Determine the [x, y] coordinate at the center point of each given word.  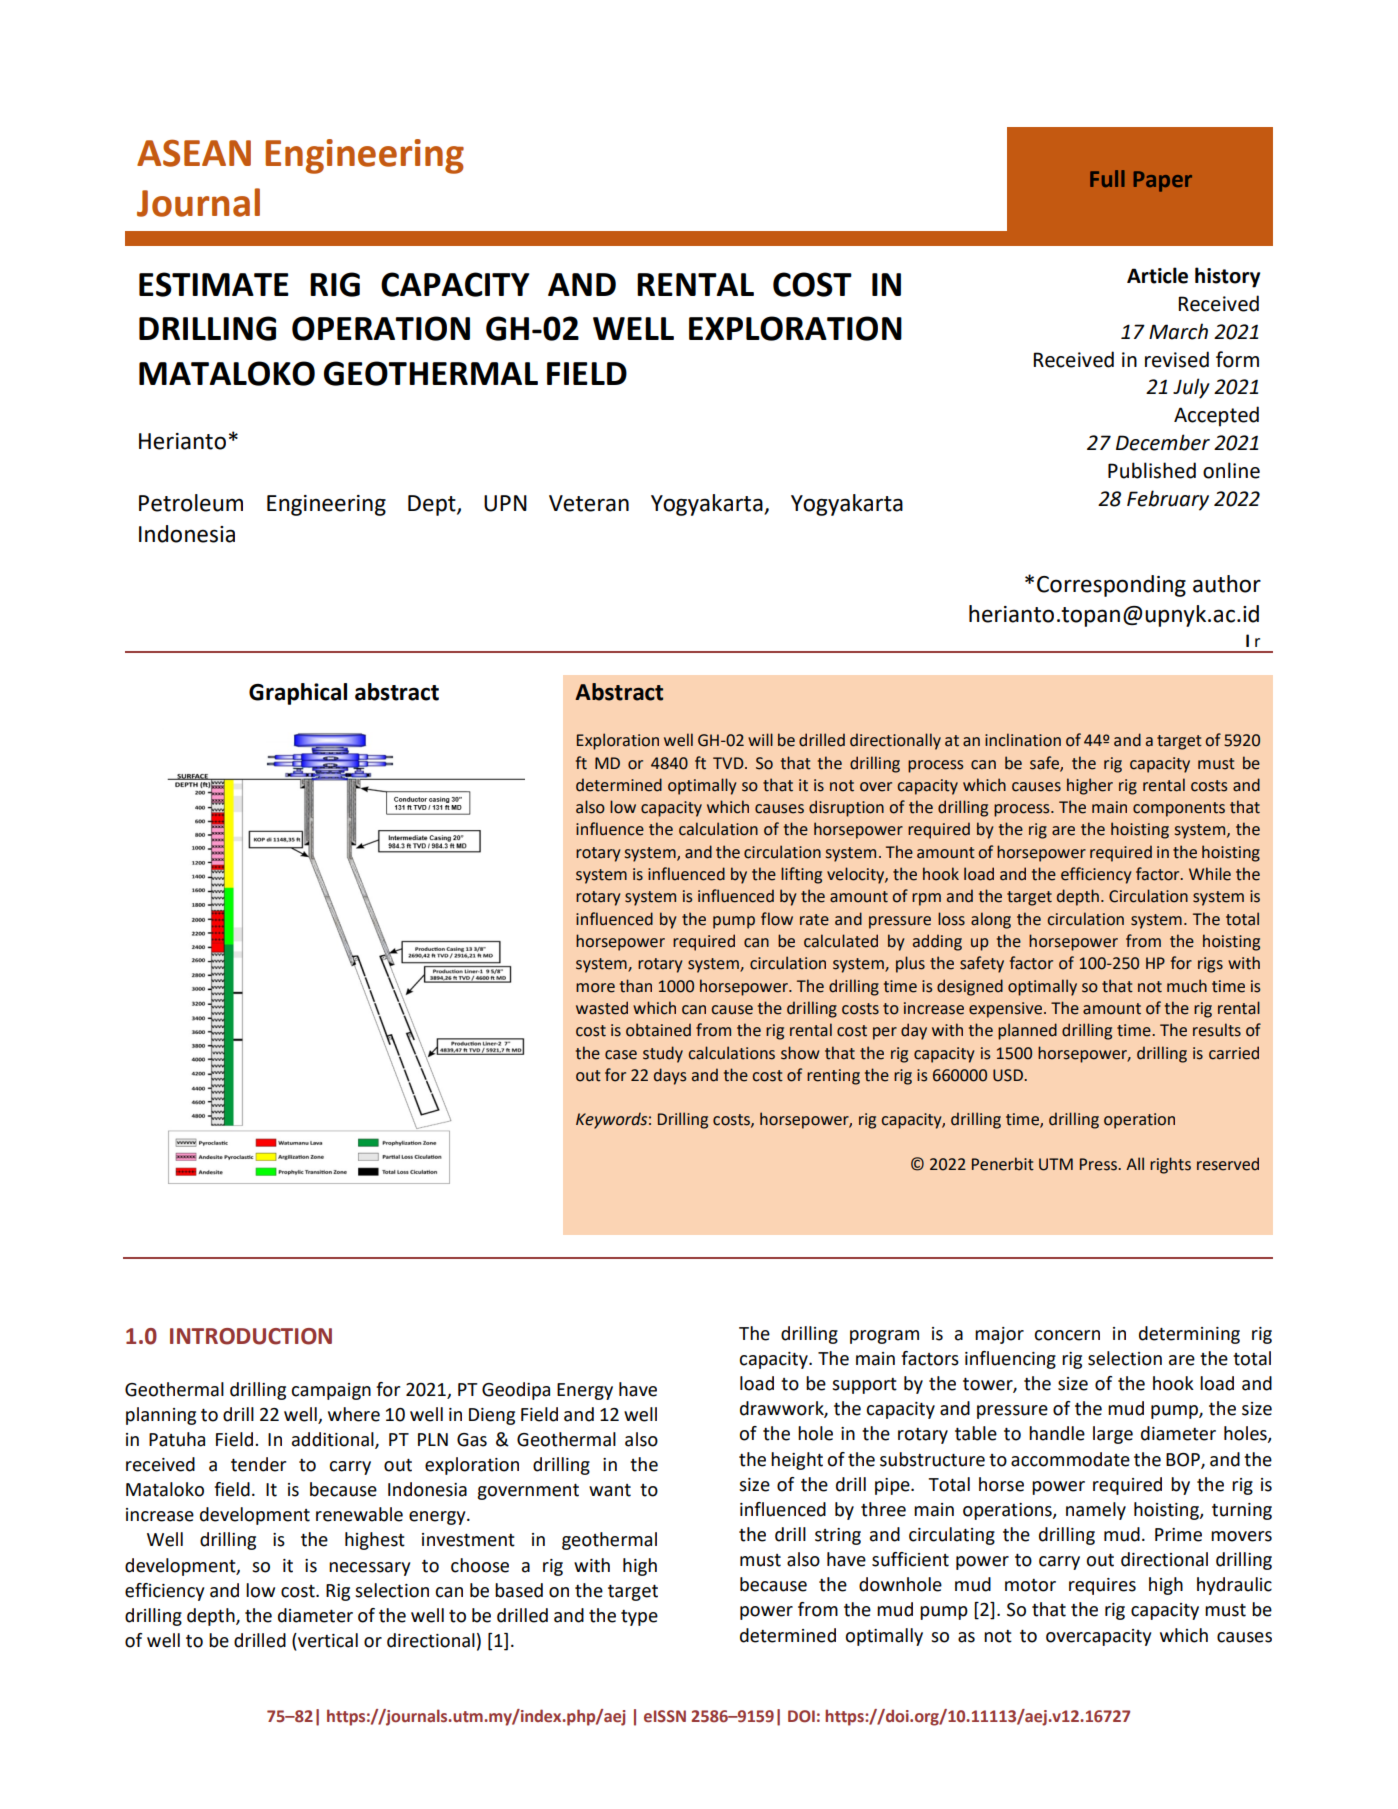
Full [1107, 178]
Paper [1163, 181]
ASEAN [194, 153]
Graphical [298, 694]
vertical [327, 1640]
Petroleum [191, 503]
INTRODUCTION [251, 1336]
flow [777, 919]
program [884, 1337]
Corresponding [1111, 586]
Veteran [589, 503]
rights [1170, 1165]
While [1210, 874]
